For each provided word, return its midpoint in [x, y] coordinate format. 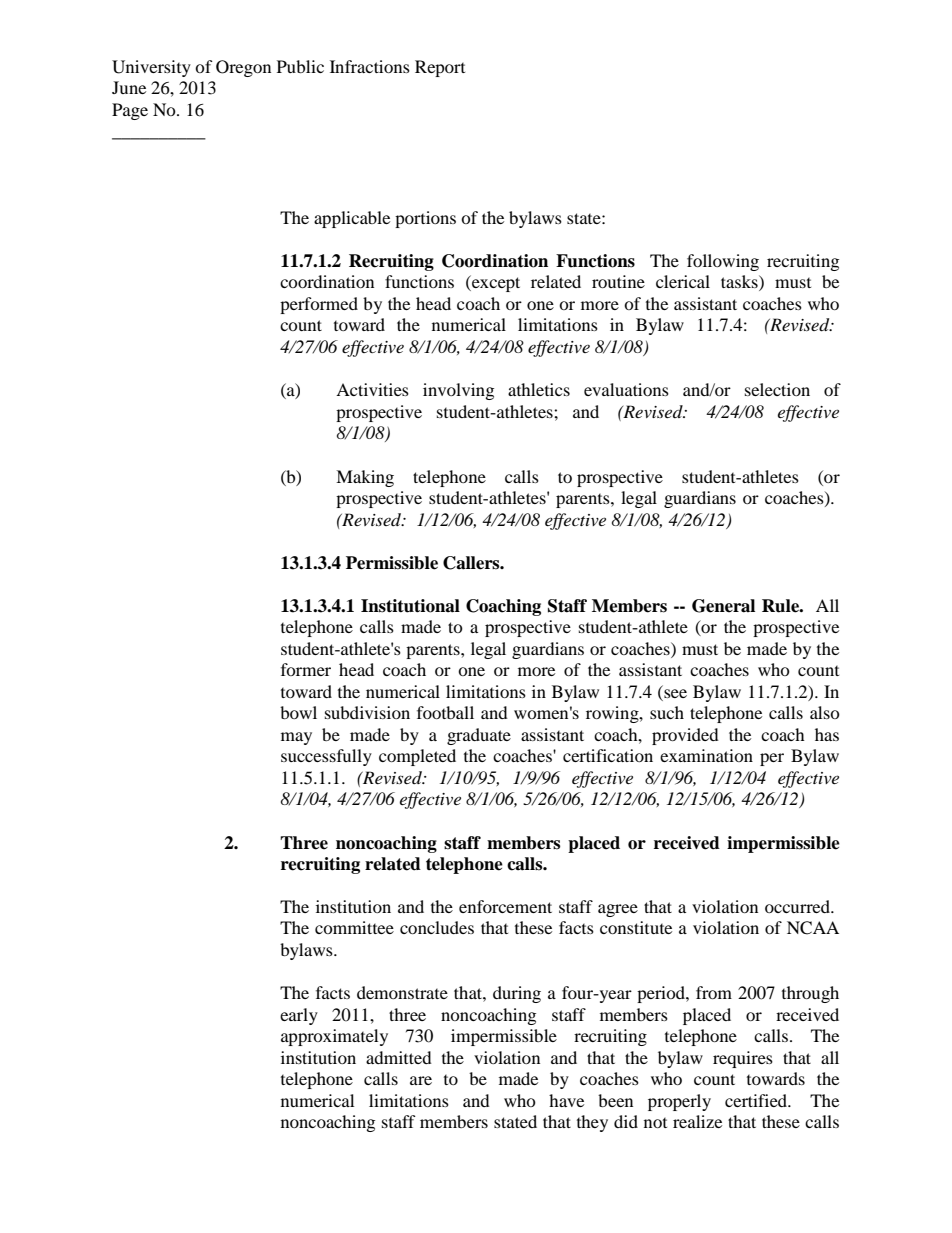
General [723, 606]
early [299, 1016]
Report [440, 68]
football [445, 712]
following [723, 262]
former [306, 669]
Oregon [243, 68]
